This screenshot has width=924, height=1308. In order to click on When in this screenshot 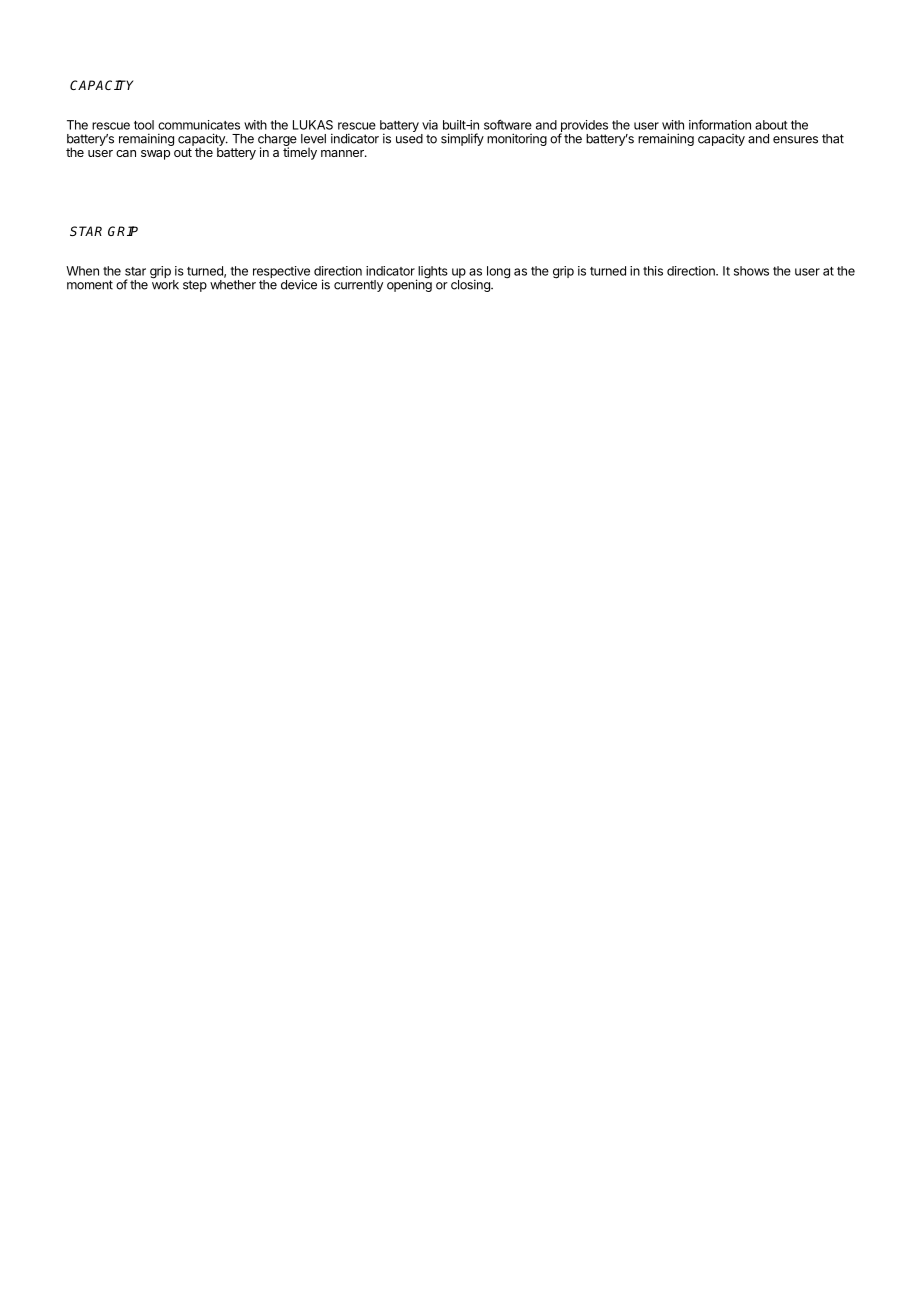, I will do `click(82, 271)`.
